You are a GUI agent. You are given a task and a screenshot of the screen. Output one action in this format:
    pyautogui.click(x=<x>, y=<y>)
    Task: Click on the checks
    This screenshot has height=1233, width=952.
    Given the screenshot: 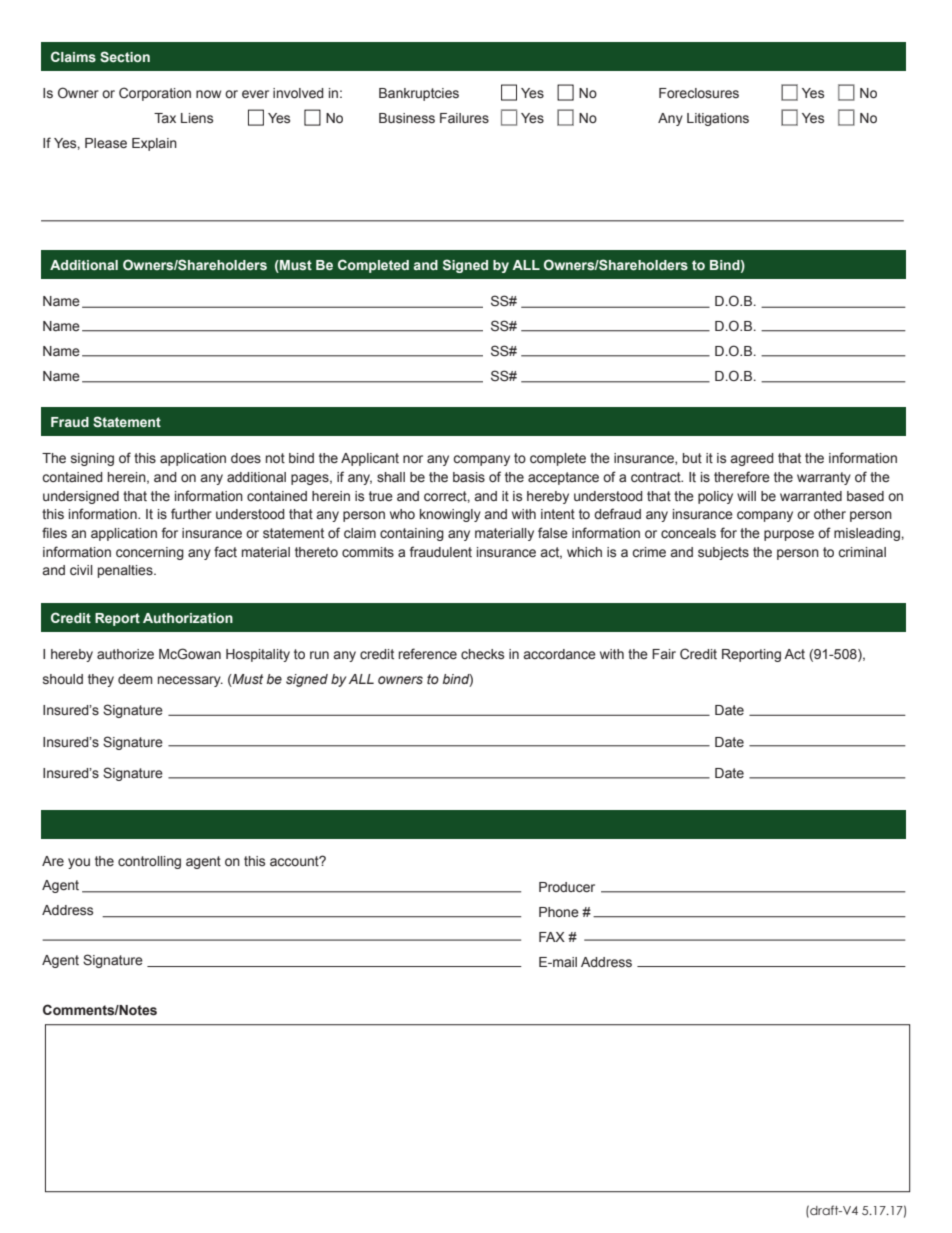 What is the action you would take?
    pyautogui.click(x=482, y=654)
